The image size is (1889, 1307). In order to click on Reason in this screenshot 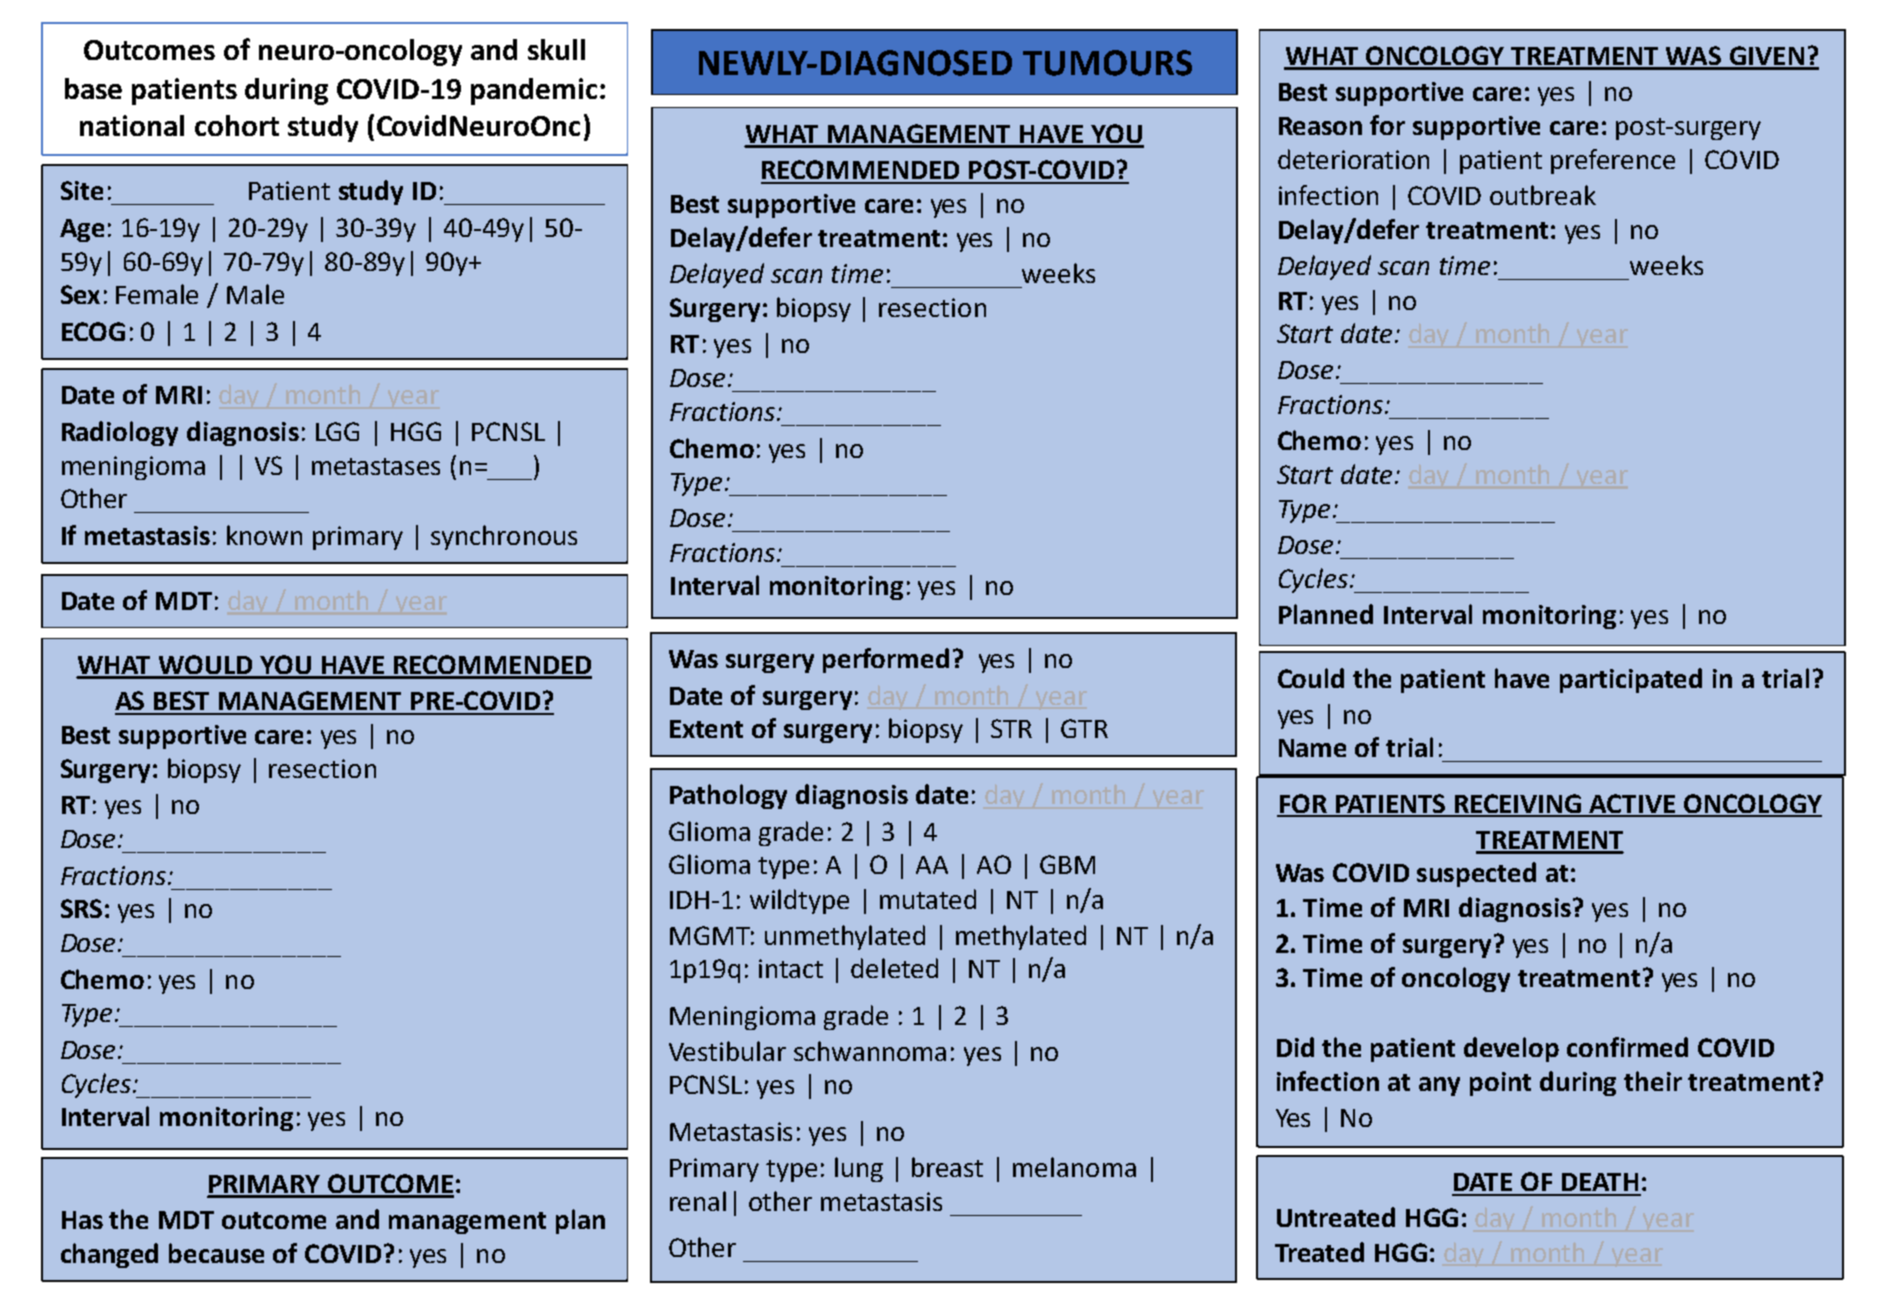, I will do `click(1320, 126)`.
